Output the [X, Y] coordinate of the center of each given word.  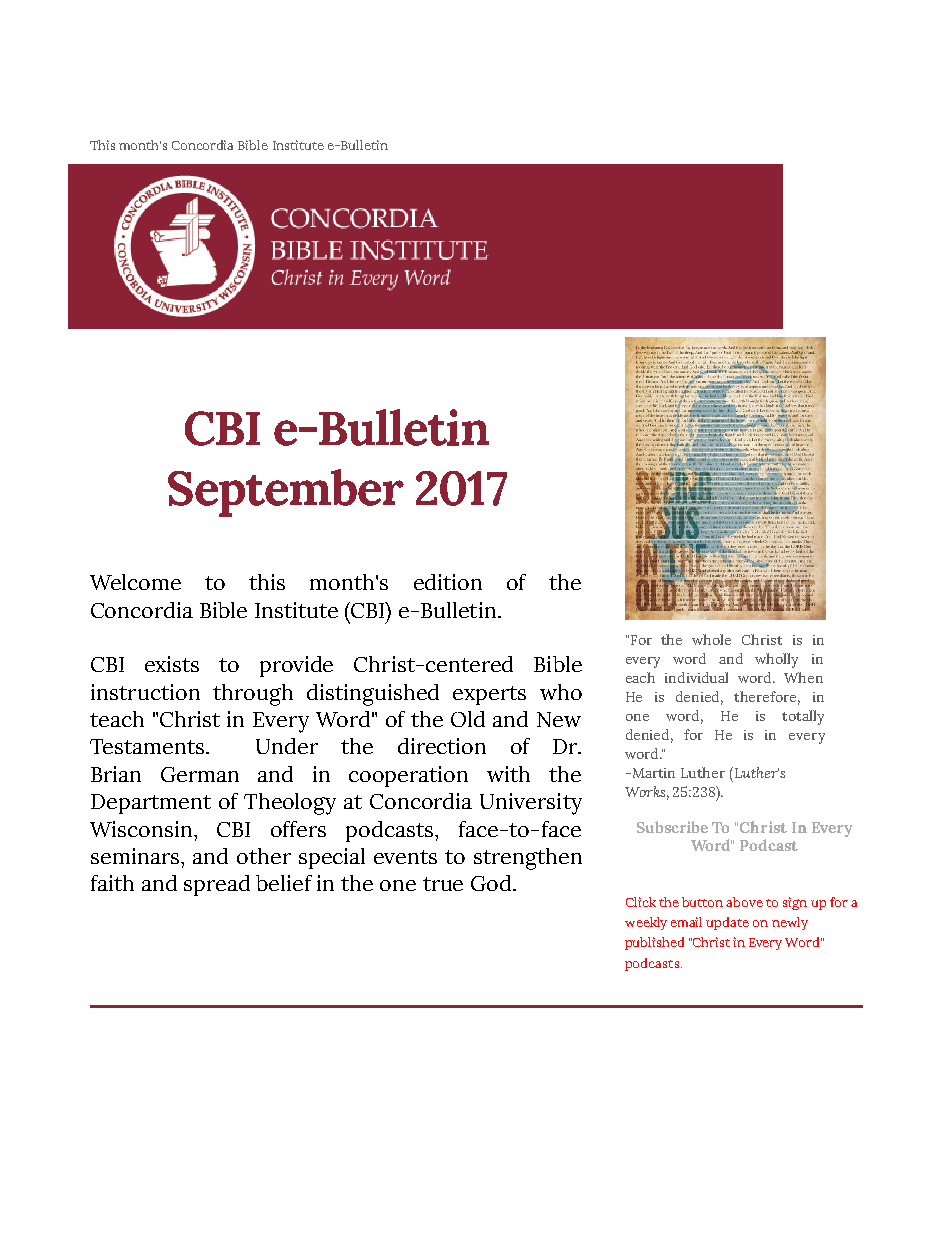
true [443, 884]
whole [711, 639]
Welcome [135, 582]
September [286, 493]
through [253, 695]
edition [448, 582]
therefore [767, 698]
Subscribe [672, 827]
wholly [776, 660]
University [531, 804]
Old [468, 719]
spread [217, 885]
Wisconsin [142, 829]
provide [296, 666]
